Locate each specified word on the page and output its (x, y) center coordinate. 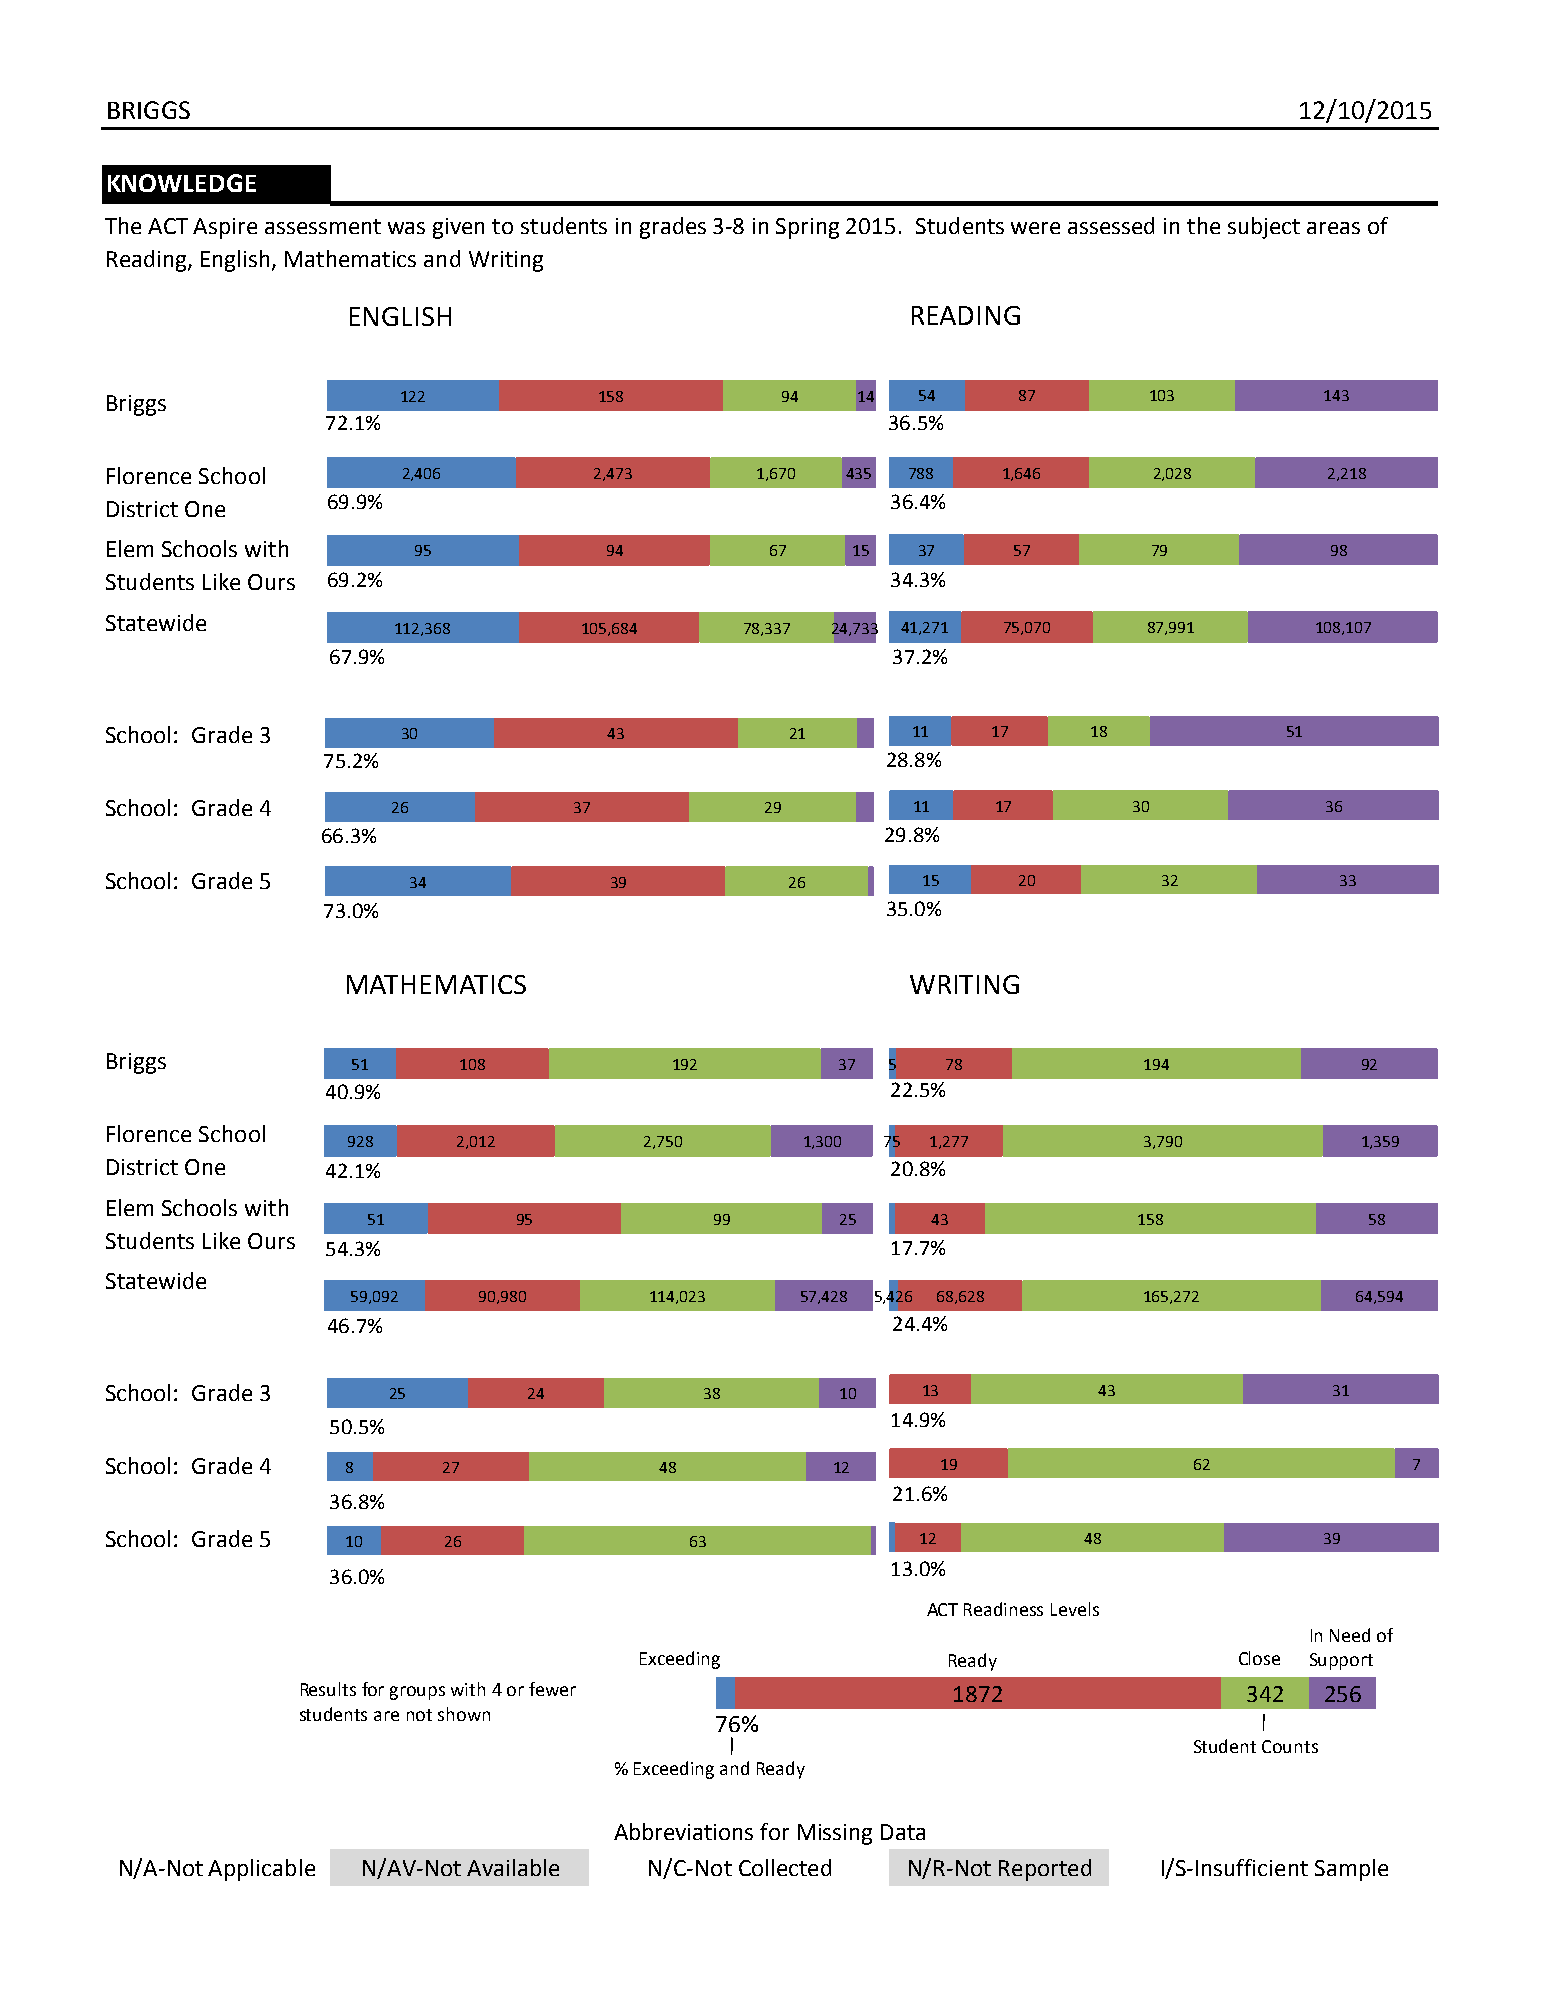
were (1035, 228)
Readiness (1003, 1609)
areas (1333, 228)
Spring (807, 228)
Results (328, 1689)
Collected (785, 1867)
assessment (323, 226)
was (406, 228)
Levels (1075, 1609)
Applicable (261, 1870)
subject (1264, 228)
